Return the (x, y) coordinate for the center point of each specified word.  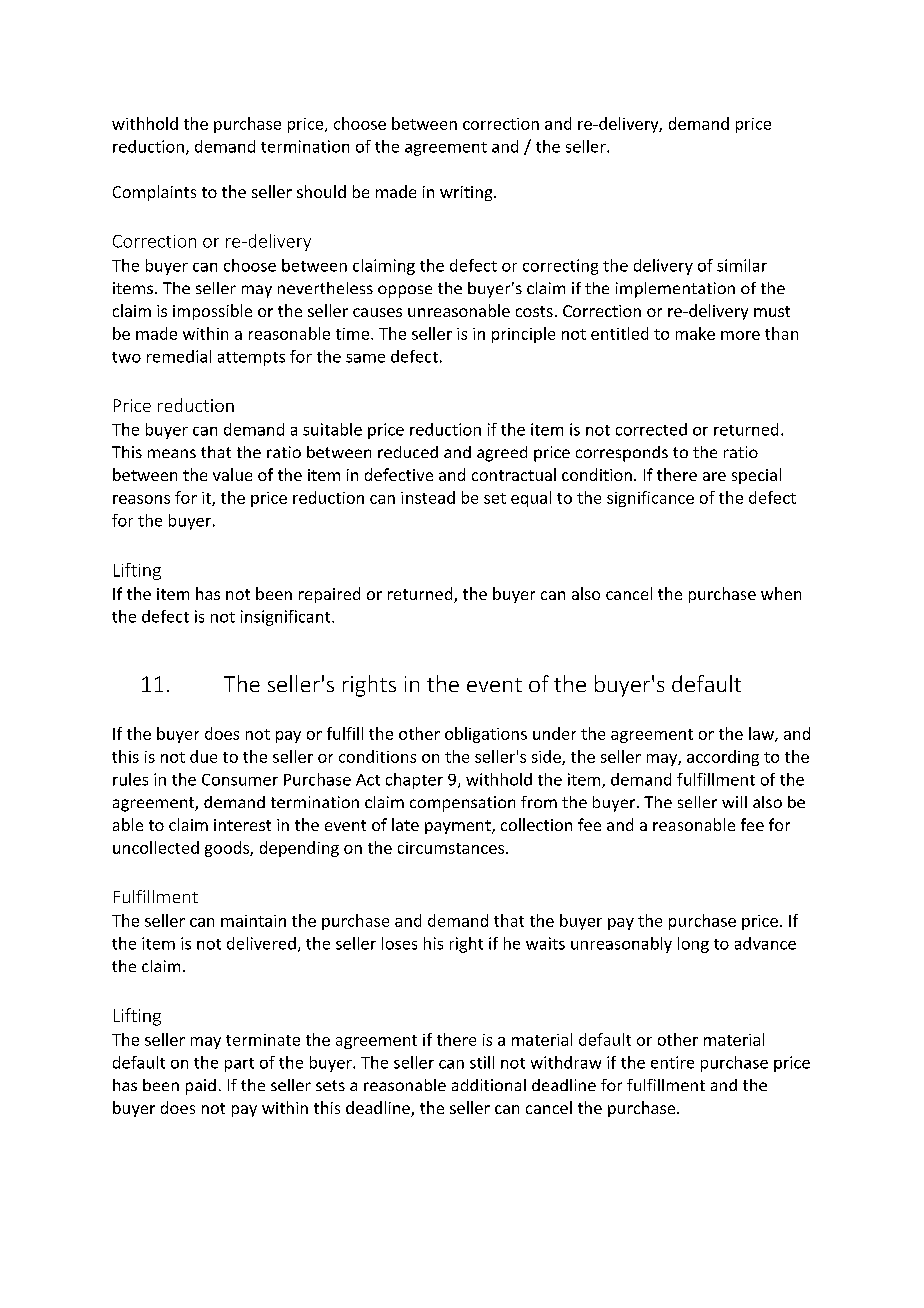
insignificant (287, 618)
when (781, 593)
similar (742, 265)
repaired (329, 595)
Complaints (154, 193)
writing (467, 193)
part (239, 1065)
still (482, 1062)
